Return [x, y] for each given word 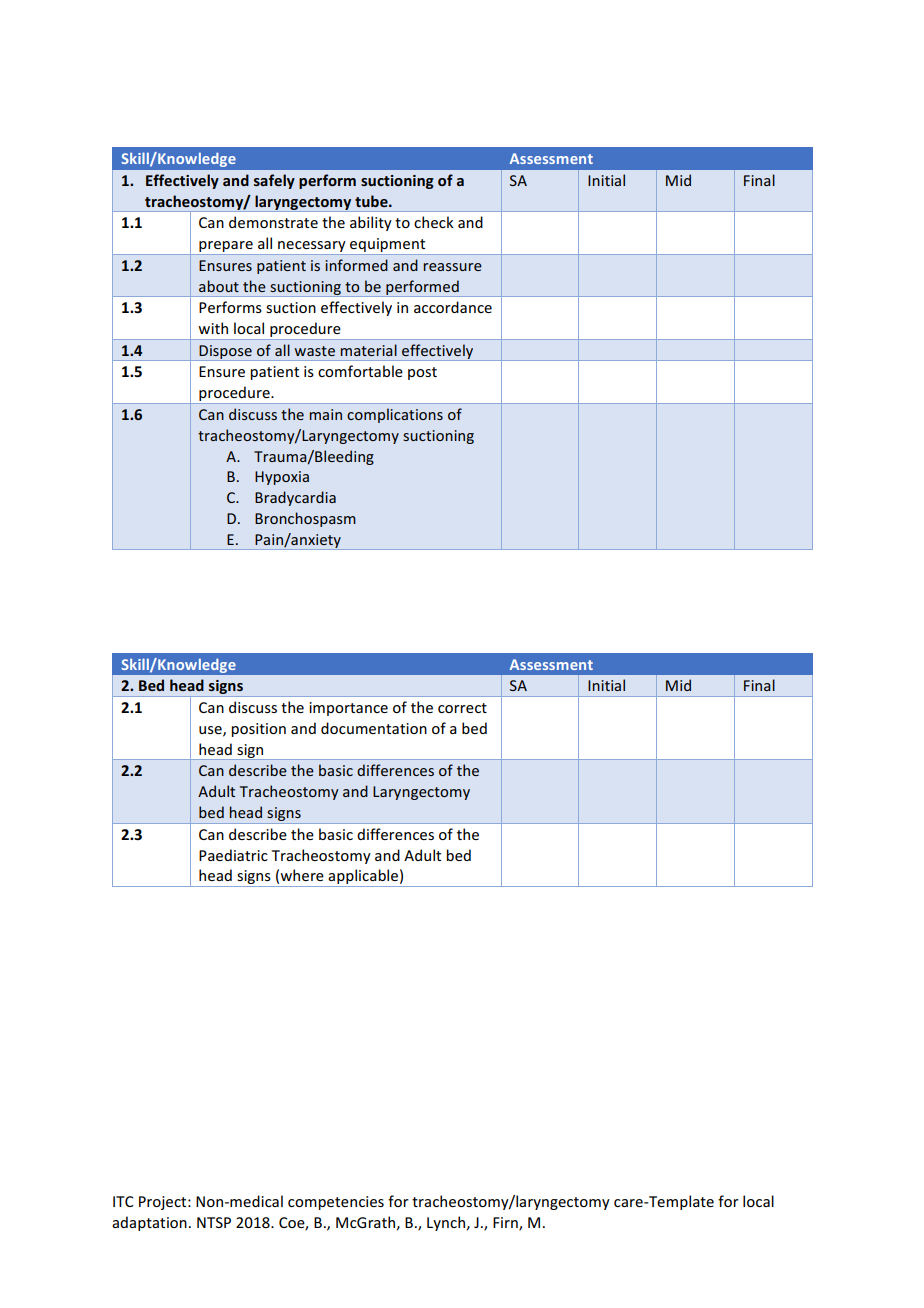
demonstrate [273, 222]
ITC [123, 1201]
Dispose [225, 353]
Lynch [446, 1223]
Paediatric [233, 855]
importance [348, 709]
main [326, 414]
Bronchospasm [305, 519]
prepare [226, 248]
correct [462, 708]
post [422, 373]
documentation [374, 728]
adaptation [149, 1223]
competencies [336, 1203]
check [434, 222]
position [258, 730]
